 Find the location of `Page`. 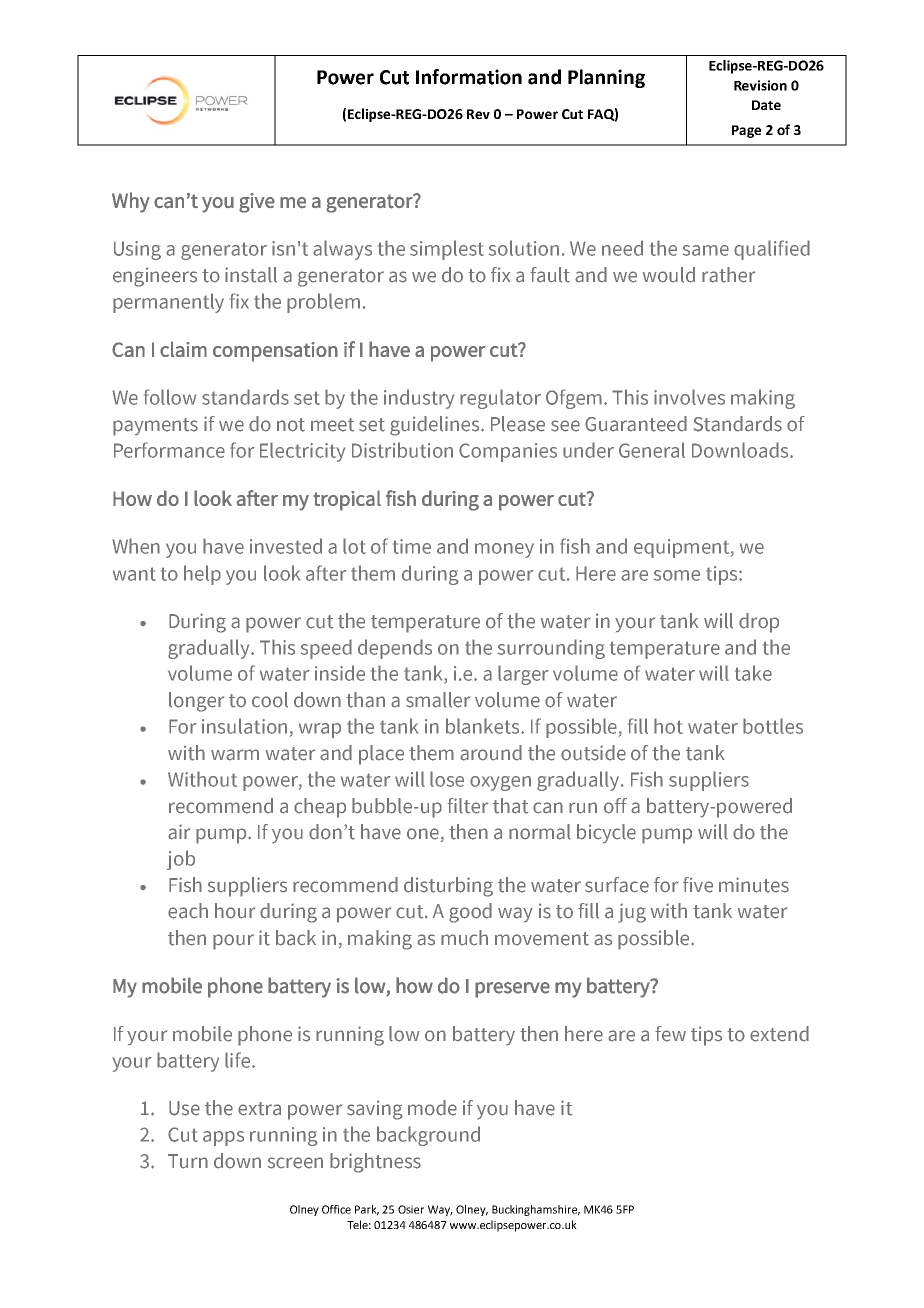

Page is located at coordinates (746, 131).
